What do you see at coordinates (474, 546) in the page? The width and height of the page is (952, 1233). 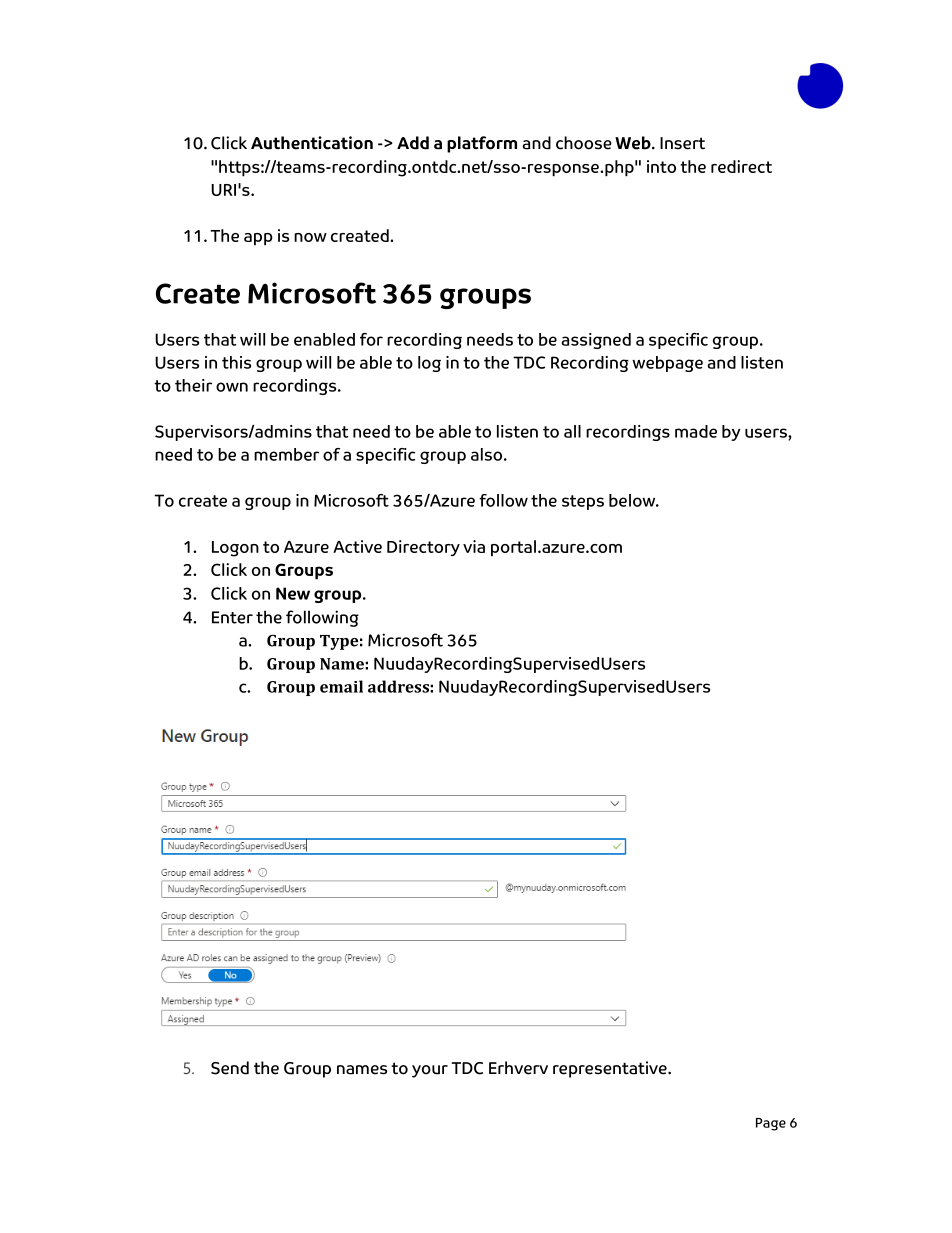 I see `via` at bounding box center [474, 546].
